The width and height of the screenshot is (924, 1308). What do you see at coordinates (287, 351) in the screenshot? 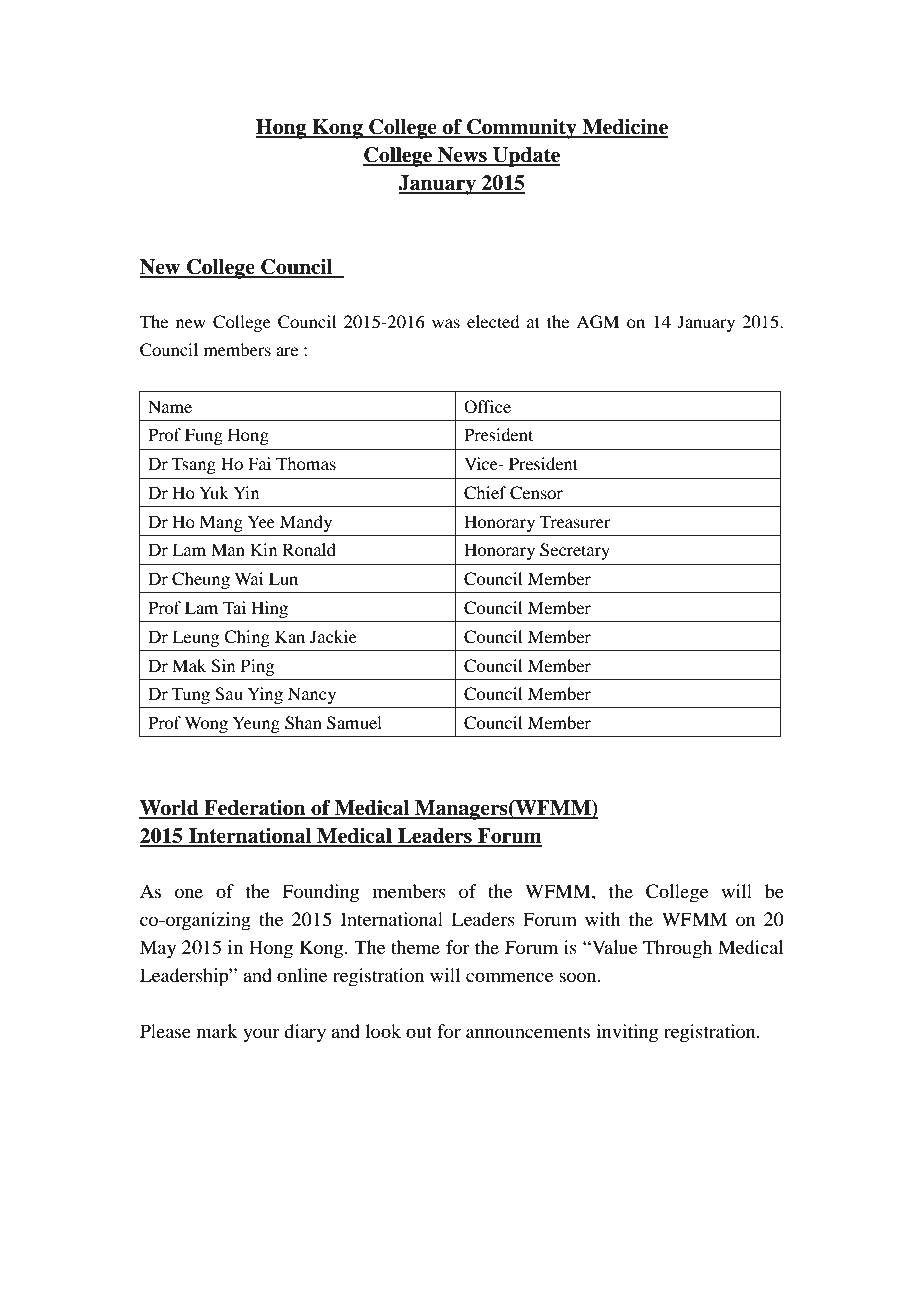
I see `are` at bounding box center [287, 351].
